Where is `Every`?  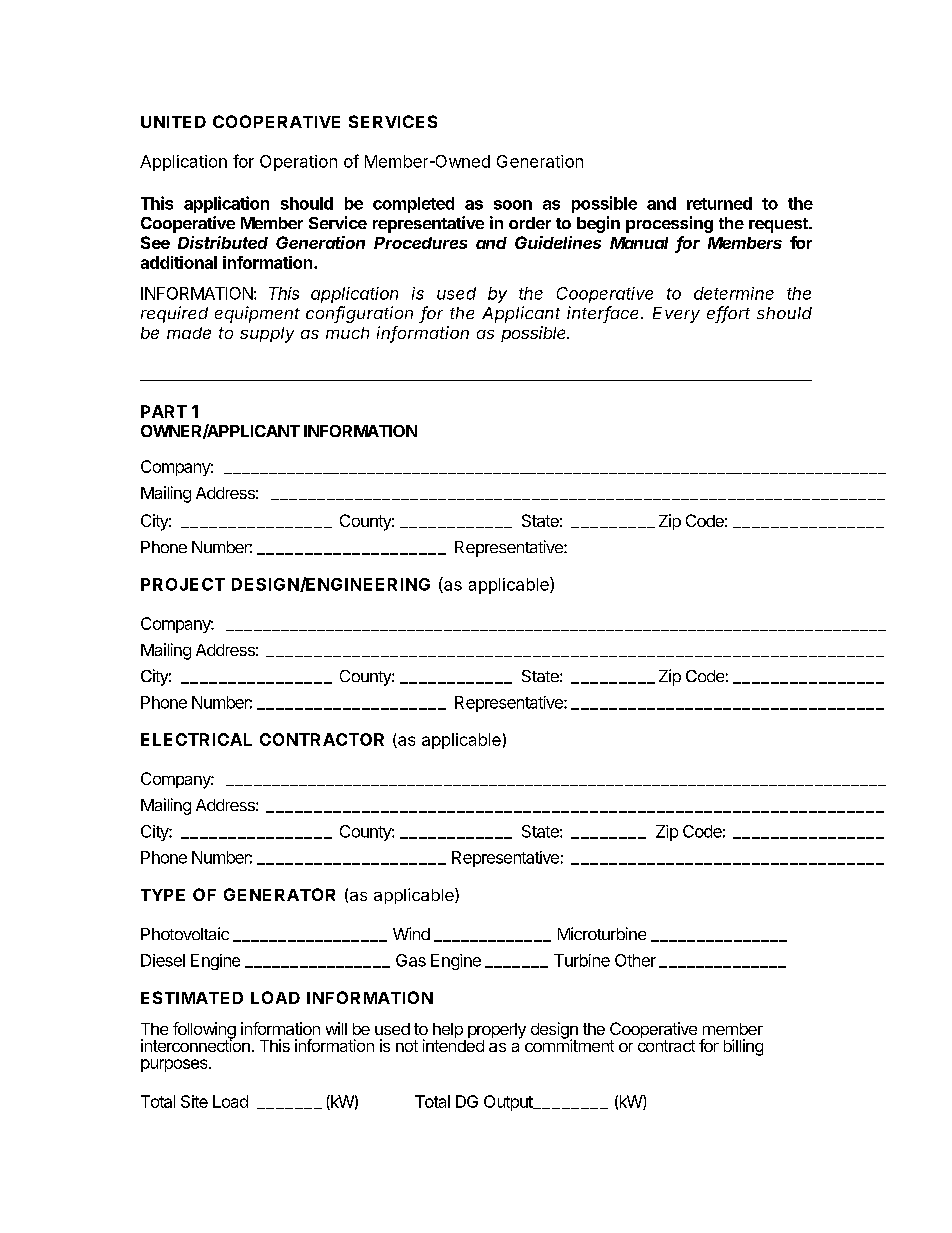
Every is located at coordinates (676, 315).
